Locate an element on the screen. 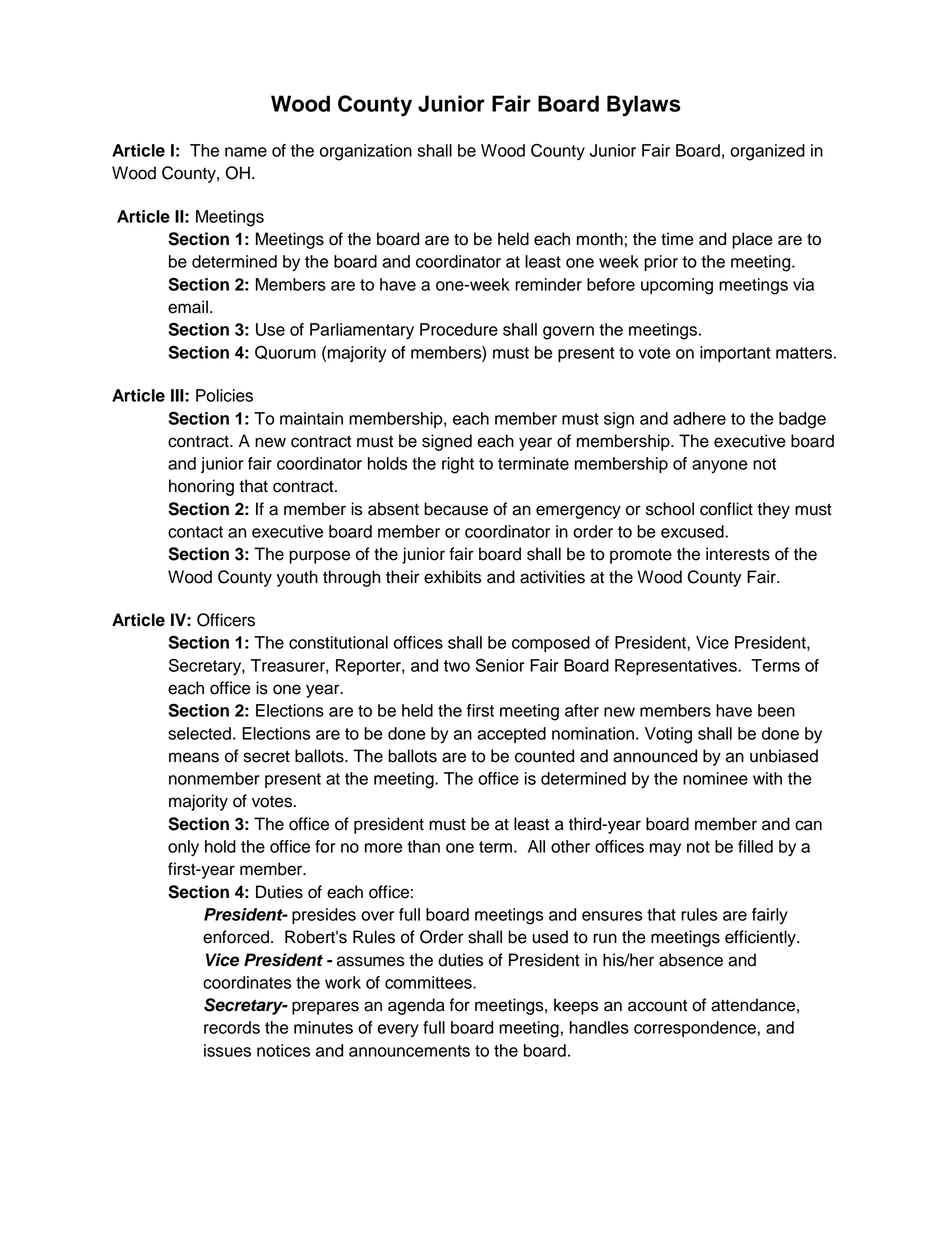 The image size is (952, 1233). correspondence is located at coordinates (696, 1029).
